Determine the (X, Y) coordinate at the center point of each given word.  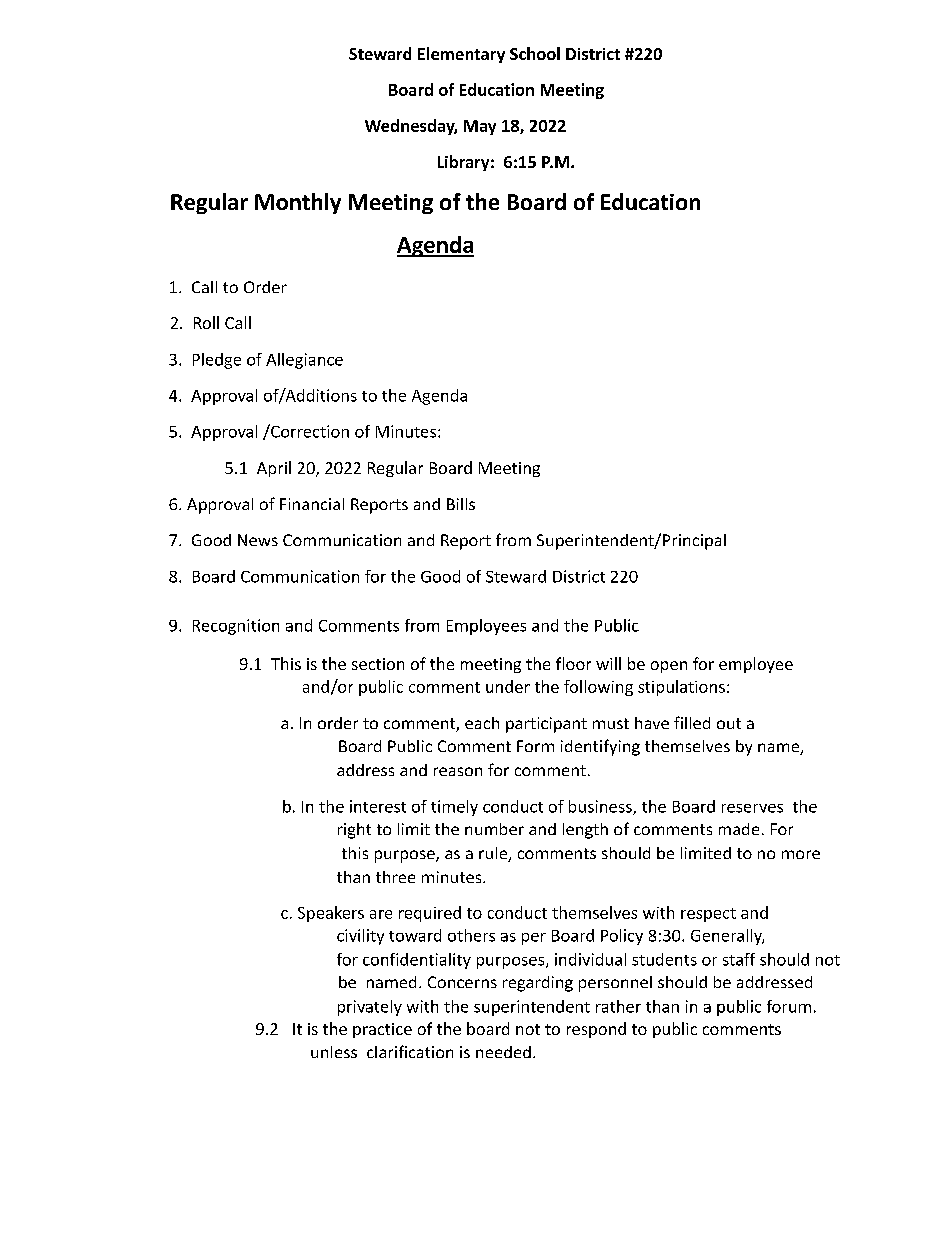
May (480, 127)
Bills (461, 504)
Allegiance (304, 361)
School (535, 53)
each (482, 723)
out (729, 723)
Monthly (298, 203)
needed (503, 1052)
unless (334, 1052)
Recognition (236, 627)
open (669, 667)
